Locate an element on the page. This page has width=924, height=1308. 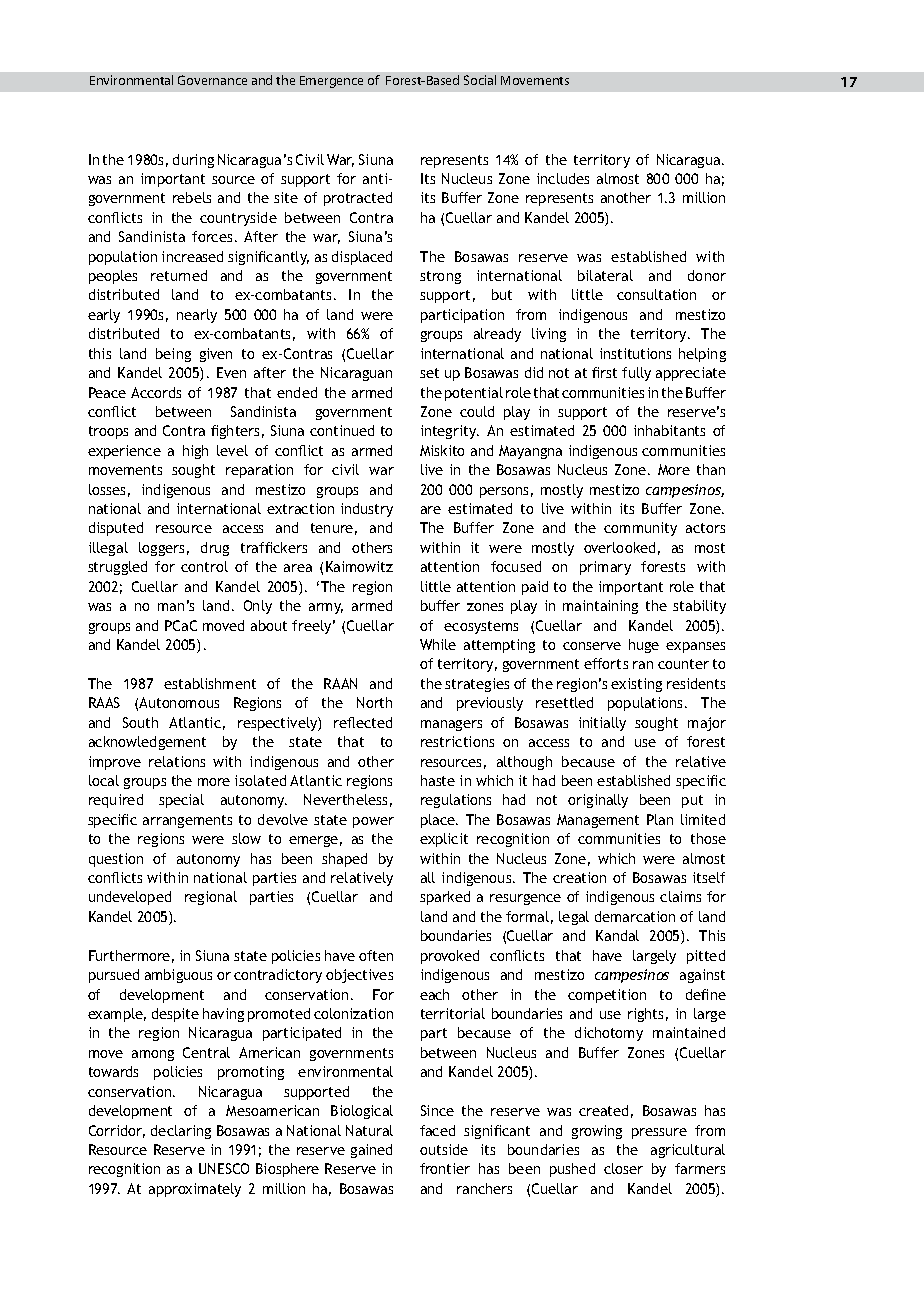
huge is located at coordinates (644, 646).
